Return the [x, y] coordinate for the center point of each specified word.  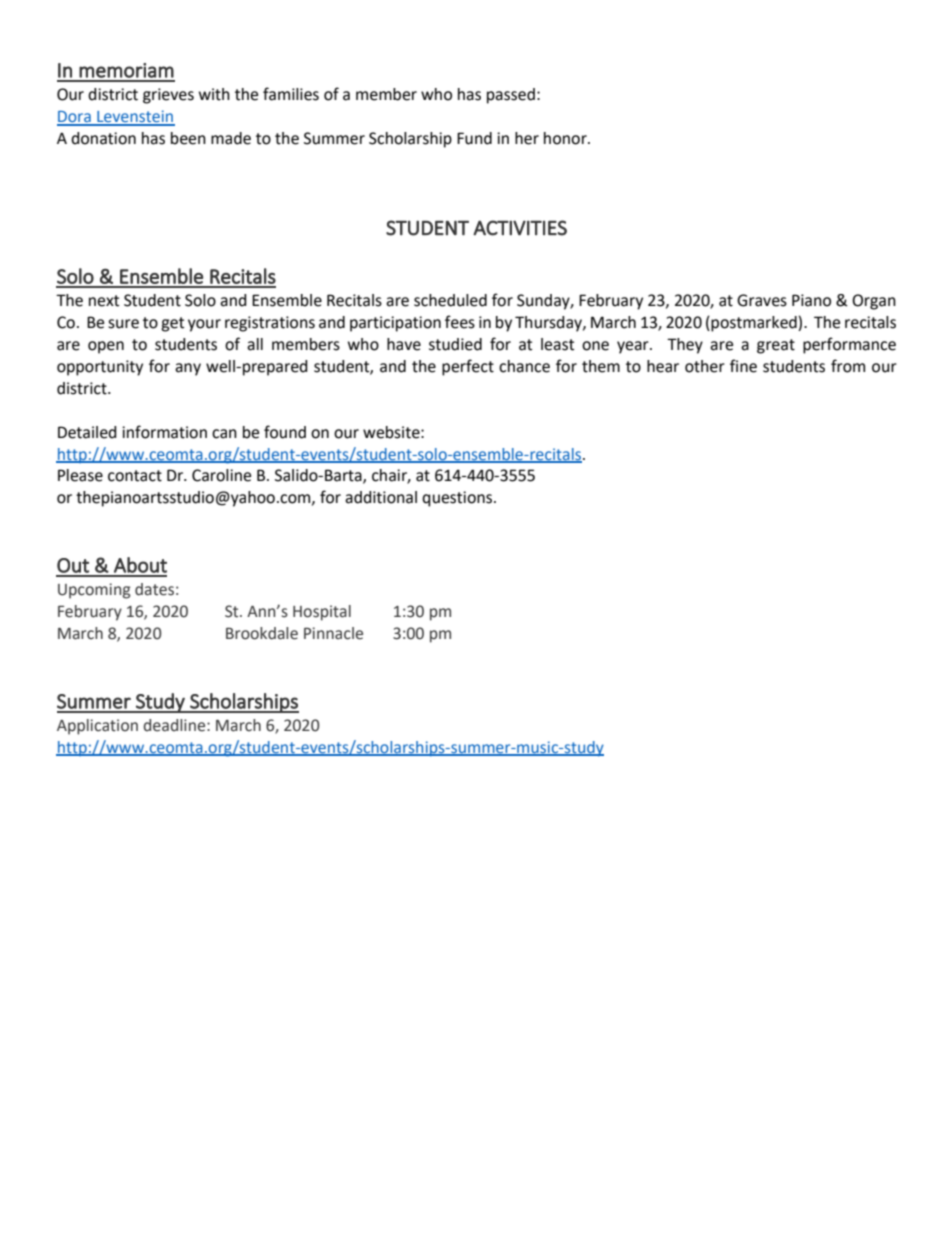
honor [566, 138]
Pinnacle [333, 633]
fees [460, 322]
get [172, 324]
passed [511, 96]
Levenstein [135, 117]
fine [743, 366]
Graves [762, 300]
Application [97, 727]
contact [135, 476]
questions [458, 499]
